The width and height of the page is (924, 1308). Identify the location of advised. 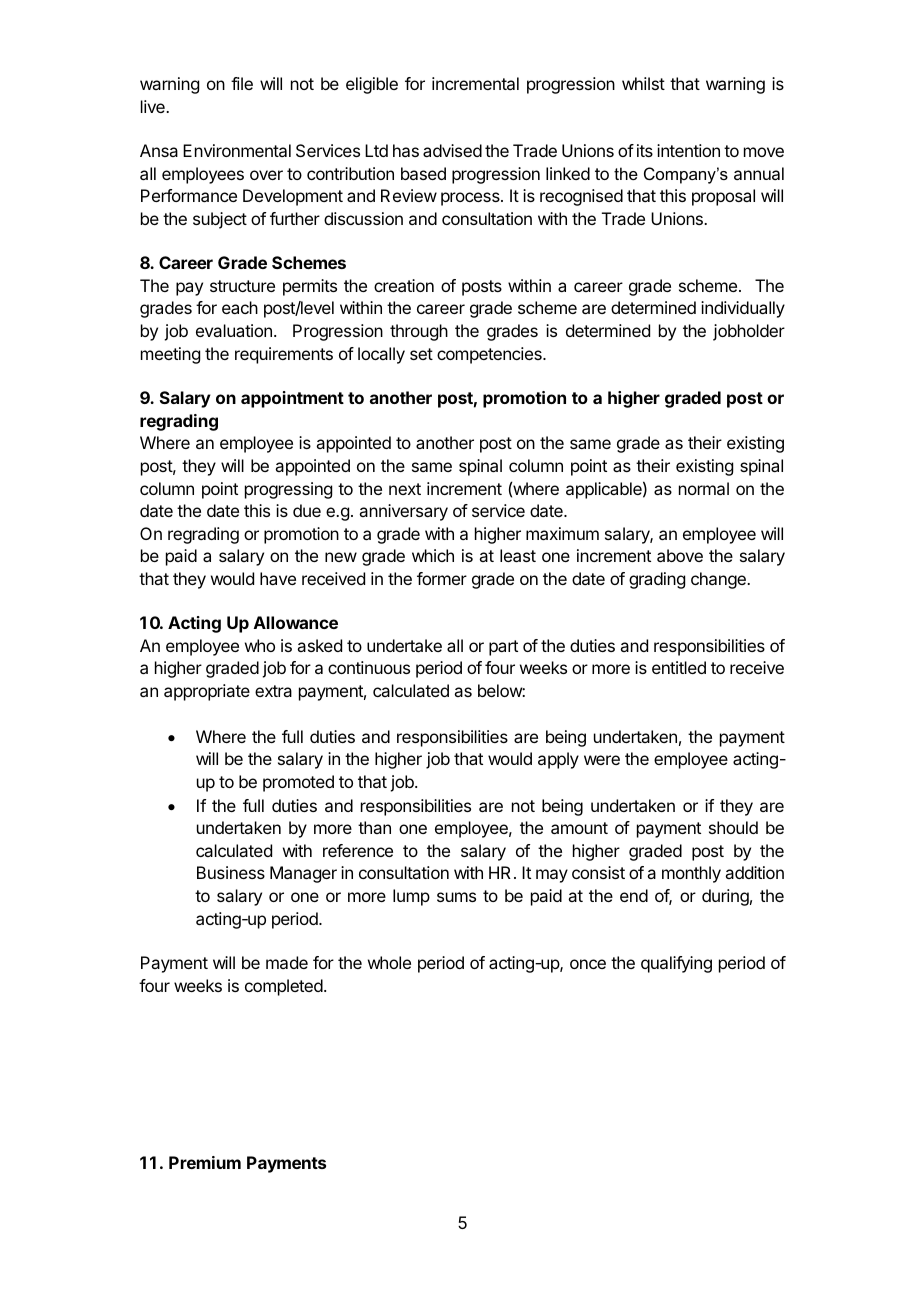
(452, 150).
